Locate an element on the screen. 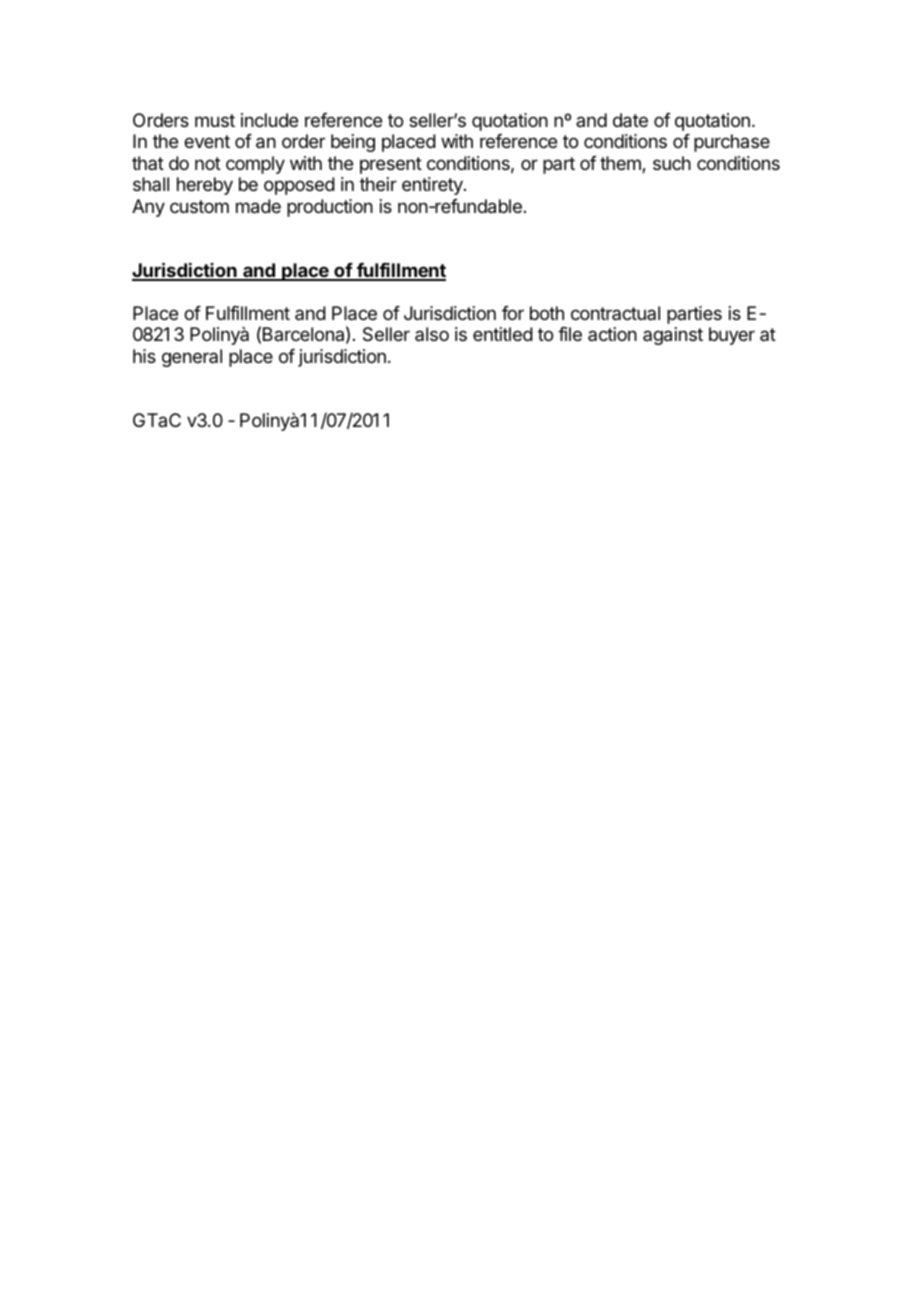 Image resolution: width=924 pixels, height=1308 pixels. date is located at coordinates (630, 120).
